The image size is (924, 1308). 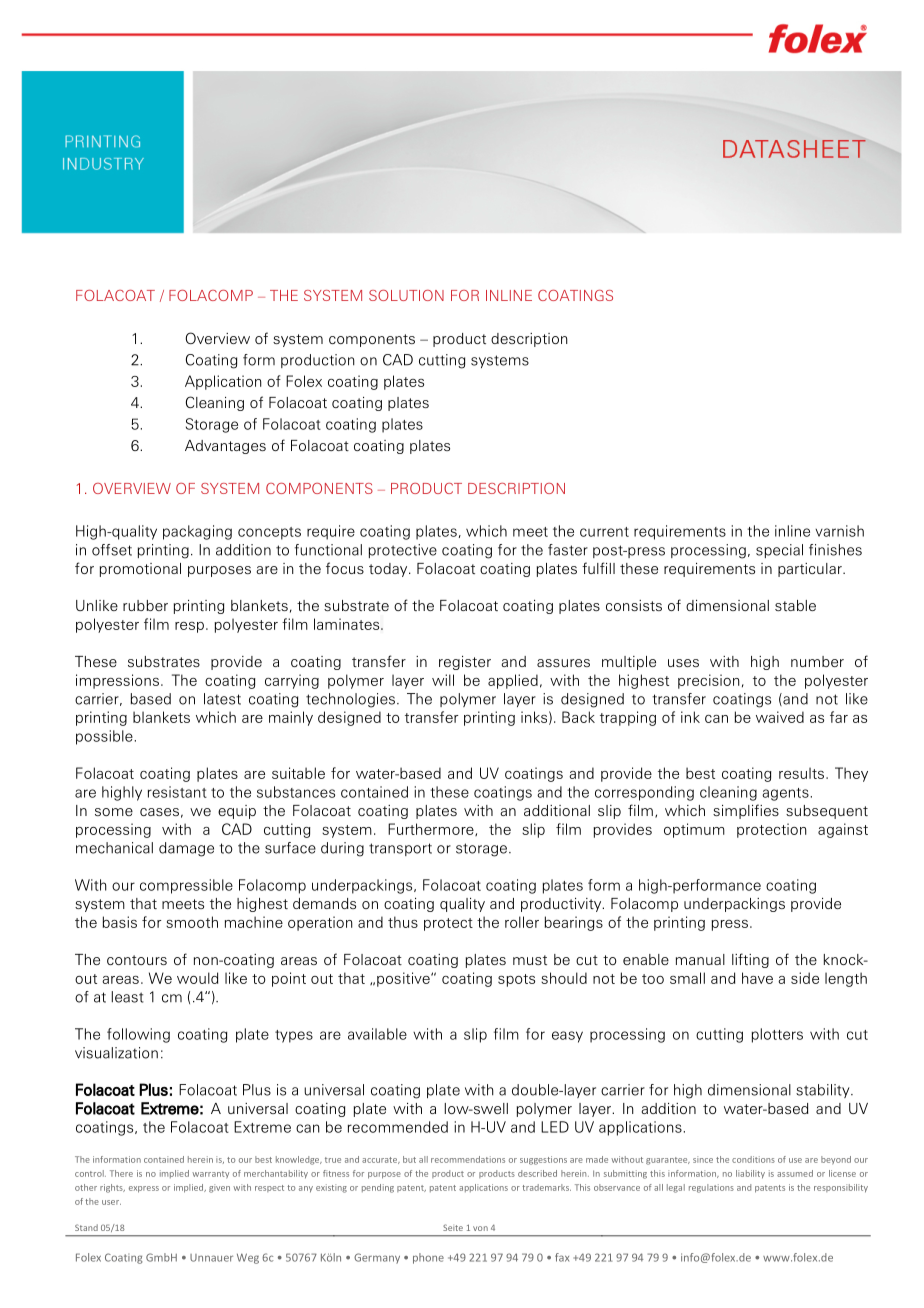 I want to click on von, so click(x=480, y=1228).
